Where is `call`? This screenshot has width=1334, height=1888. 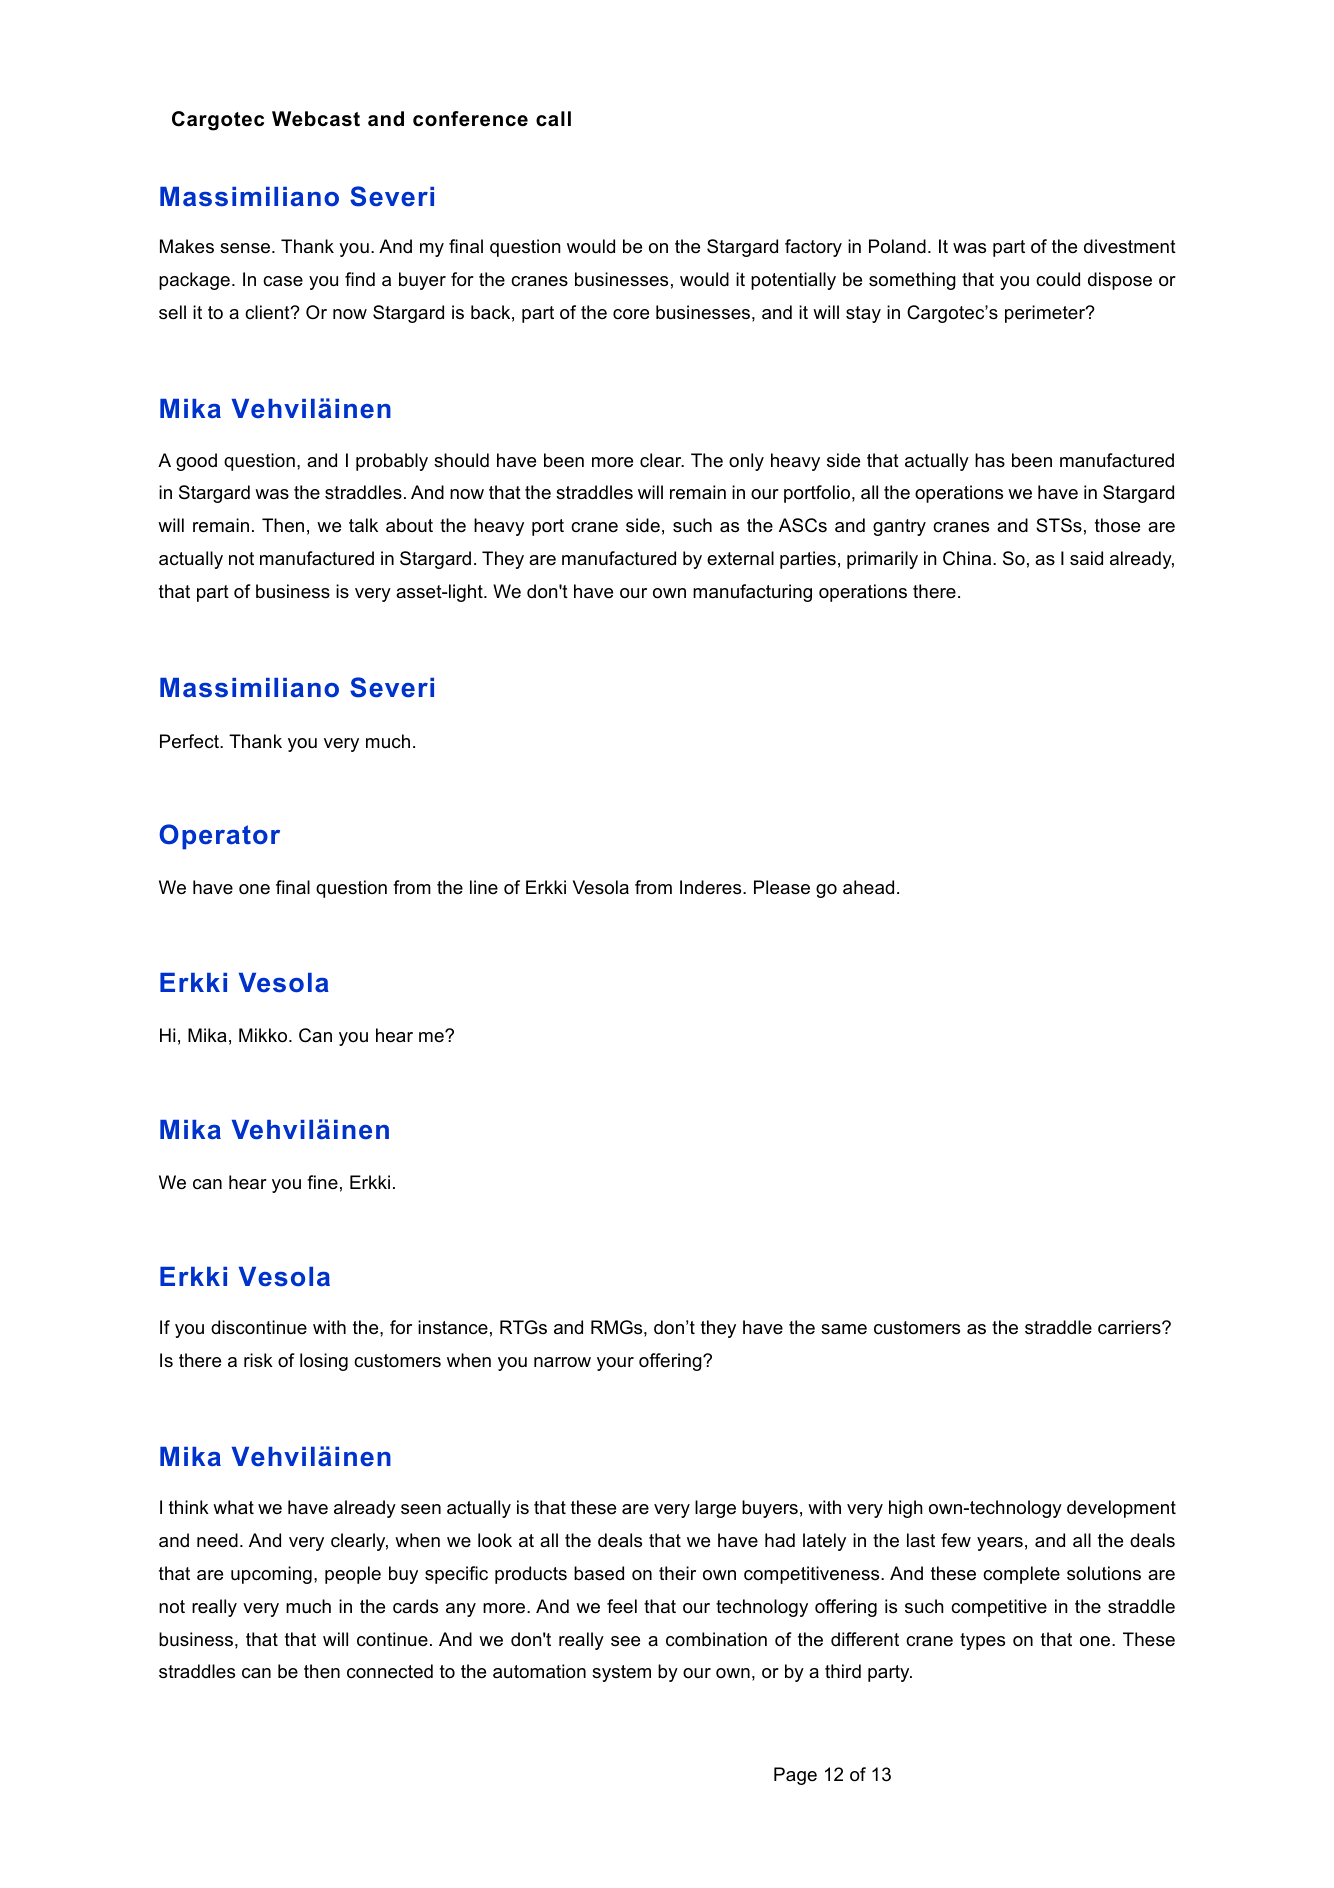 call is located at coordinates (553, 119).
